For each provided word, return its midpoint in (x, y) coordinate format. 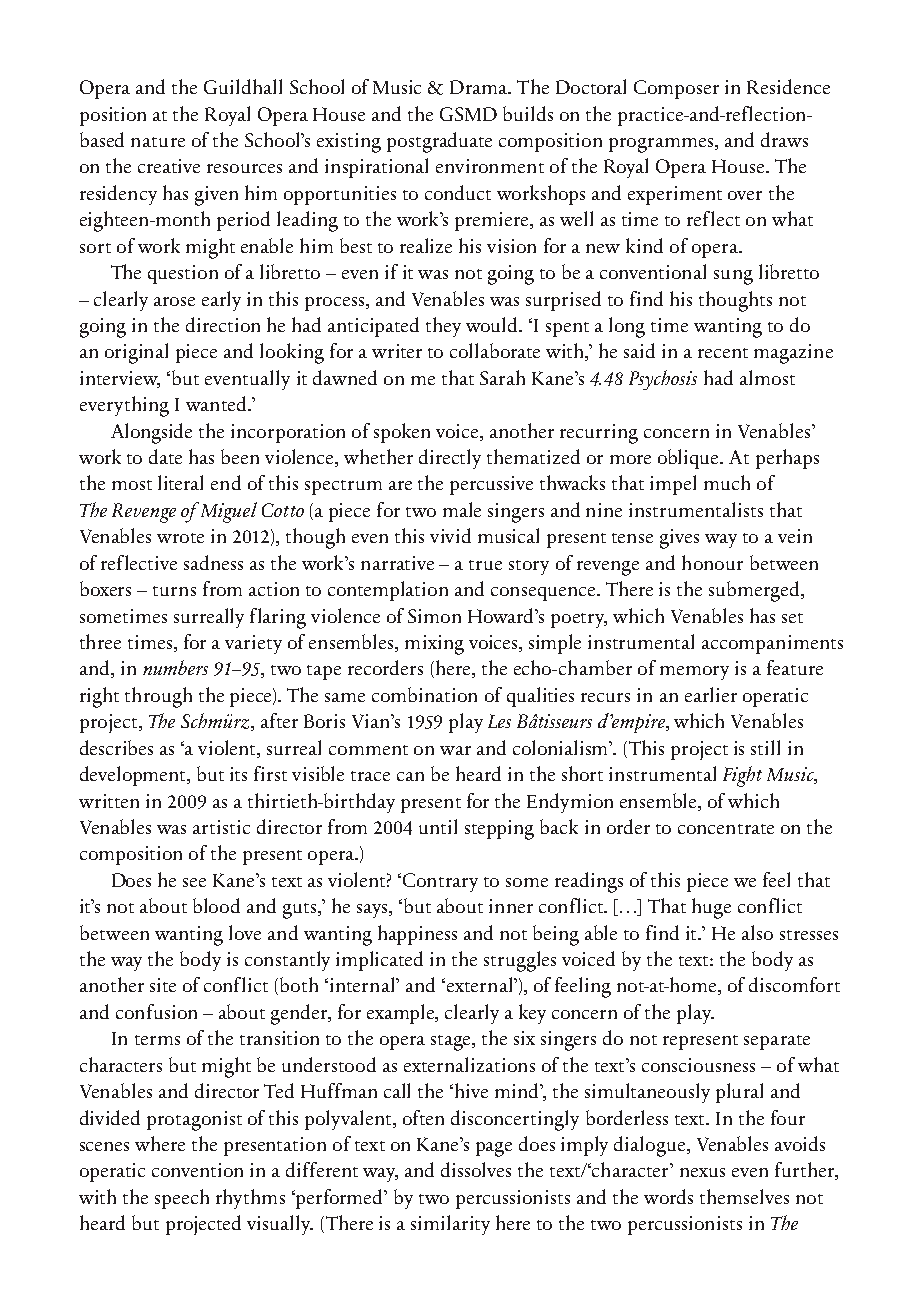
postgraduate (439, 142)
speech (182, 1199)
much (727, 482)
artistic (221, 827)
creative (169, 166)
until (438, 826)
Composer (676, 89)
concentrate (726, 829)
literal (180, 482)
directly (450, 459)
